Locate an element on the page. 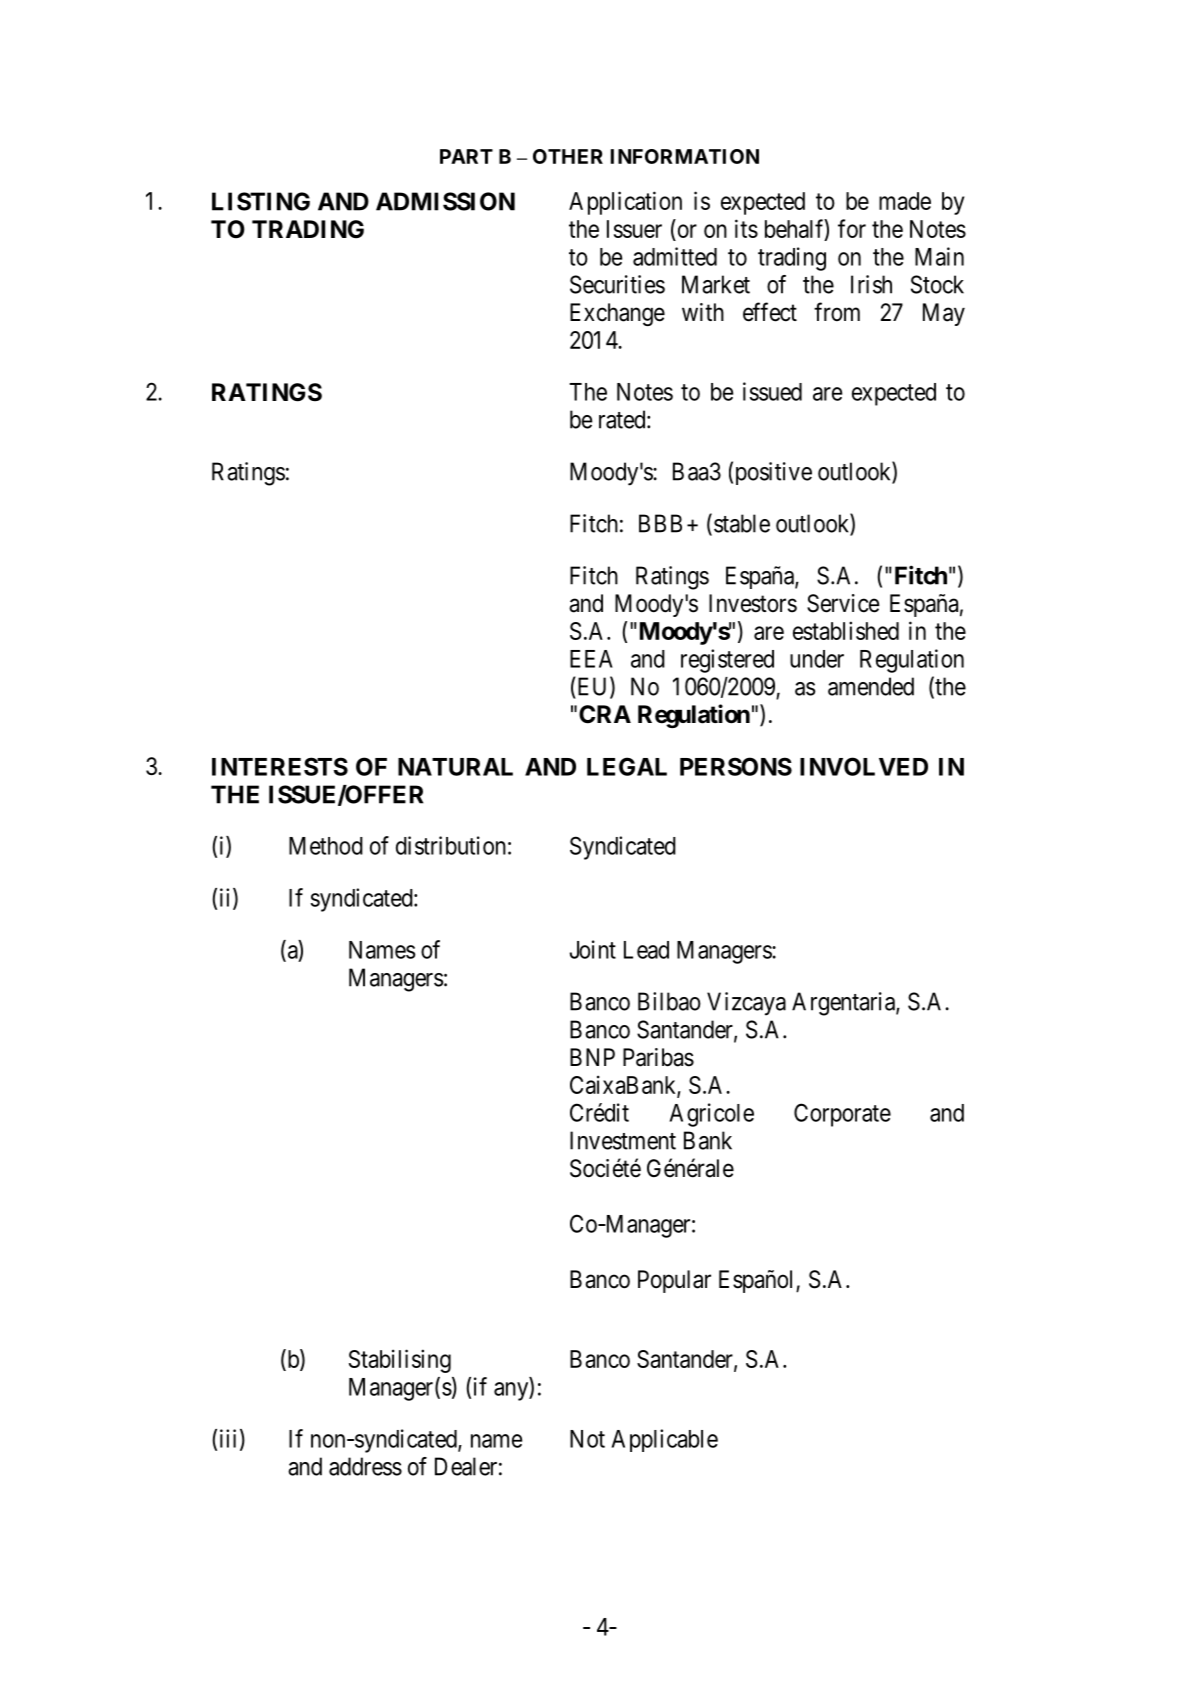 Image resolution: width=1198 pixels, height=1694 pixels. Application is located at coordinates (625, 203).
